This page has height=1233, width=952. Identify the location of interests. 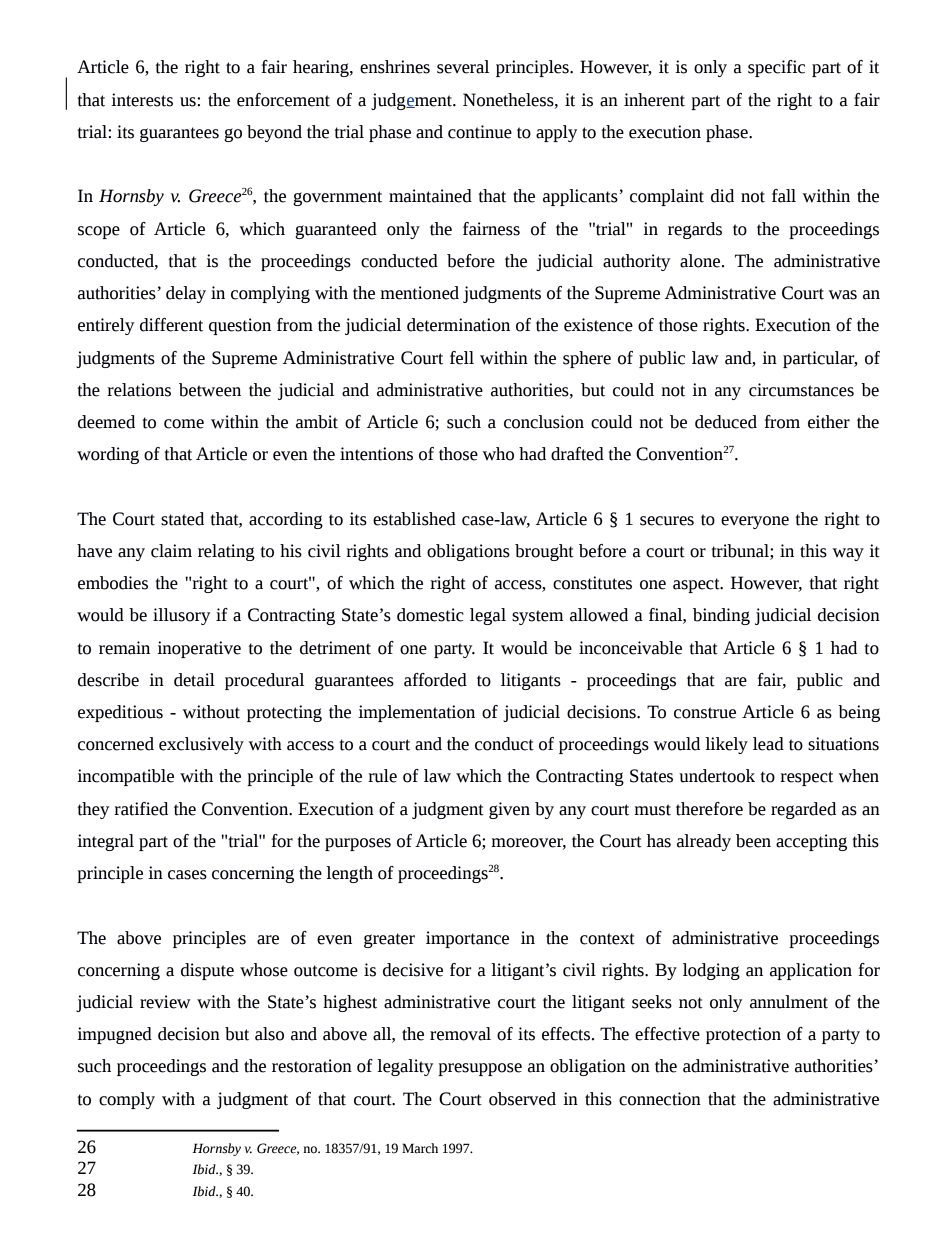
(142, 100).
